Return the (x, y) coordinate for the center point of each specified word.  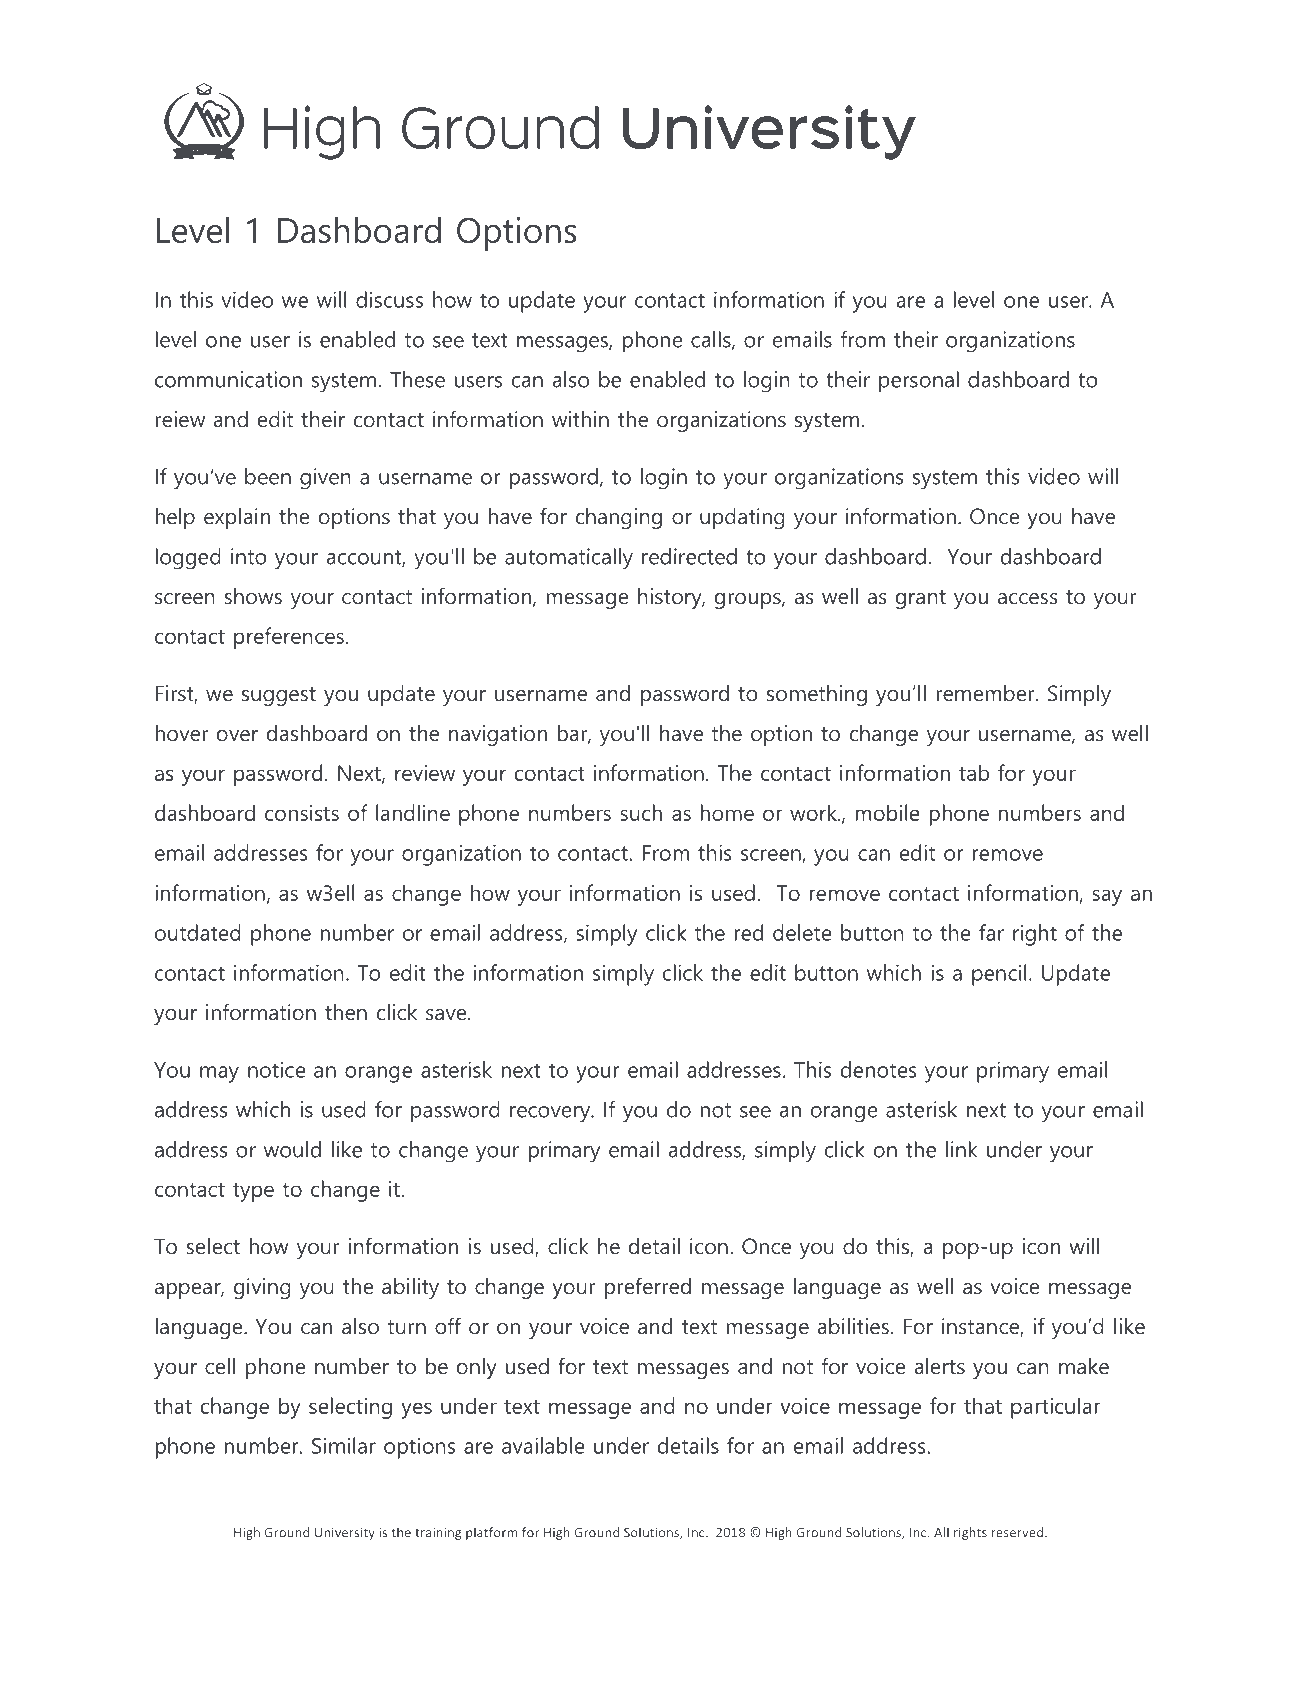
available (543, 1445)
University (345, 1533)
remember (986, 693)
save (447, 1015)
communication (228, 379)
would (292, 1149)
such (641, 812)
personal (919, 382)
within (580, 419)
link (961, 1149)
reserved (1019, 1532)
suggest (279, 696)
